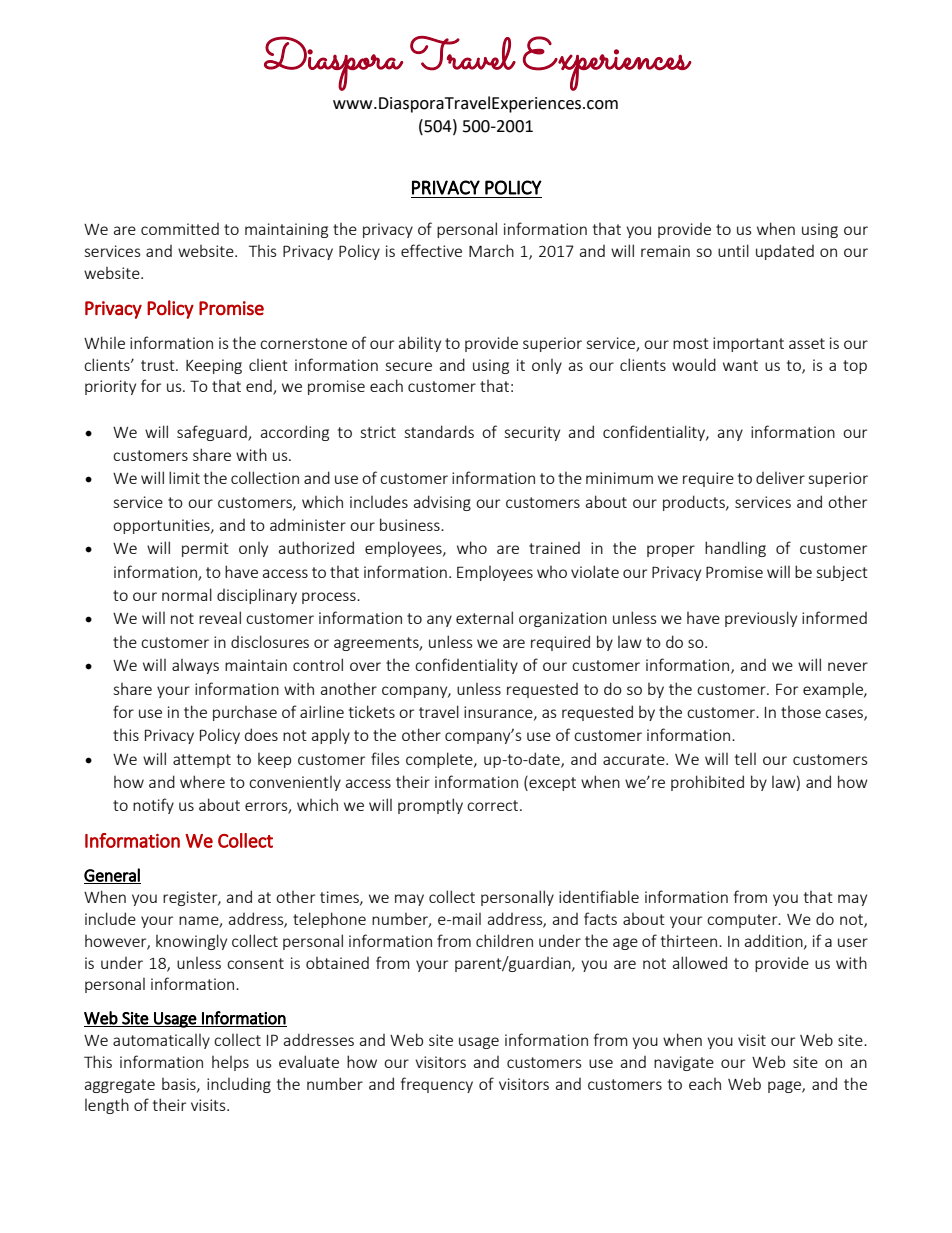  What do you see at coordinates (439, 431) in the screenshot?
I see `standards` at bounding box center [439, 431].
